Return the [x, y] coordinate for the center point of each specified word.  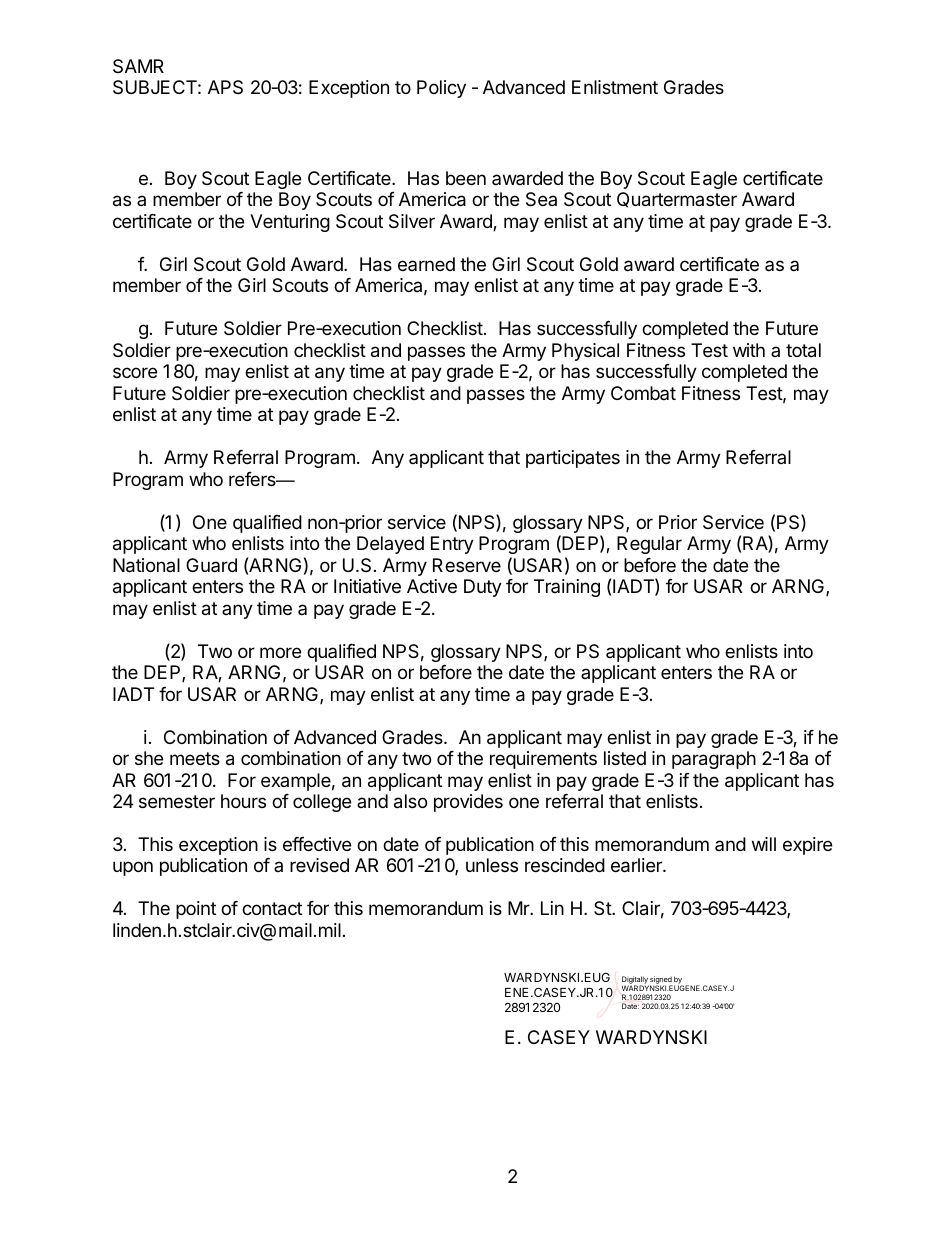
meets [195, 758]
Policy [441, 89]
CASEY [559, 1037]
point [196, 910]
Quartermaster [677, 200]
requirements [543, 760]
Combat [643, 393]
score [135, 372]
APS [225, 87]
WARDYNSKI [651, 1037]
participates [573, 459]
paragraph [714, 760]
